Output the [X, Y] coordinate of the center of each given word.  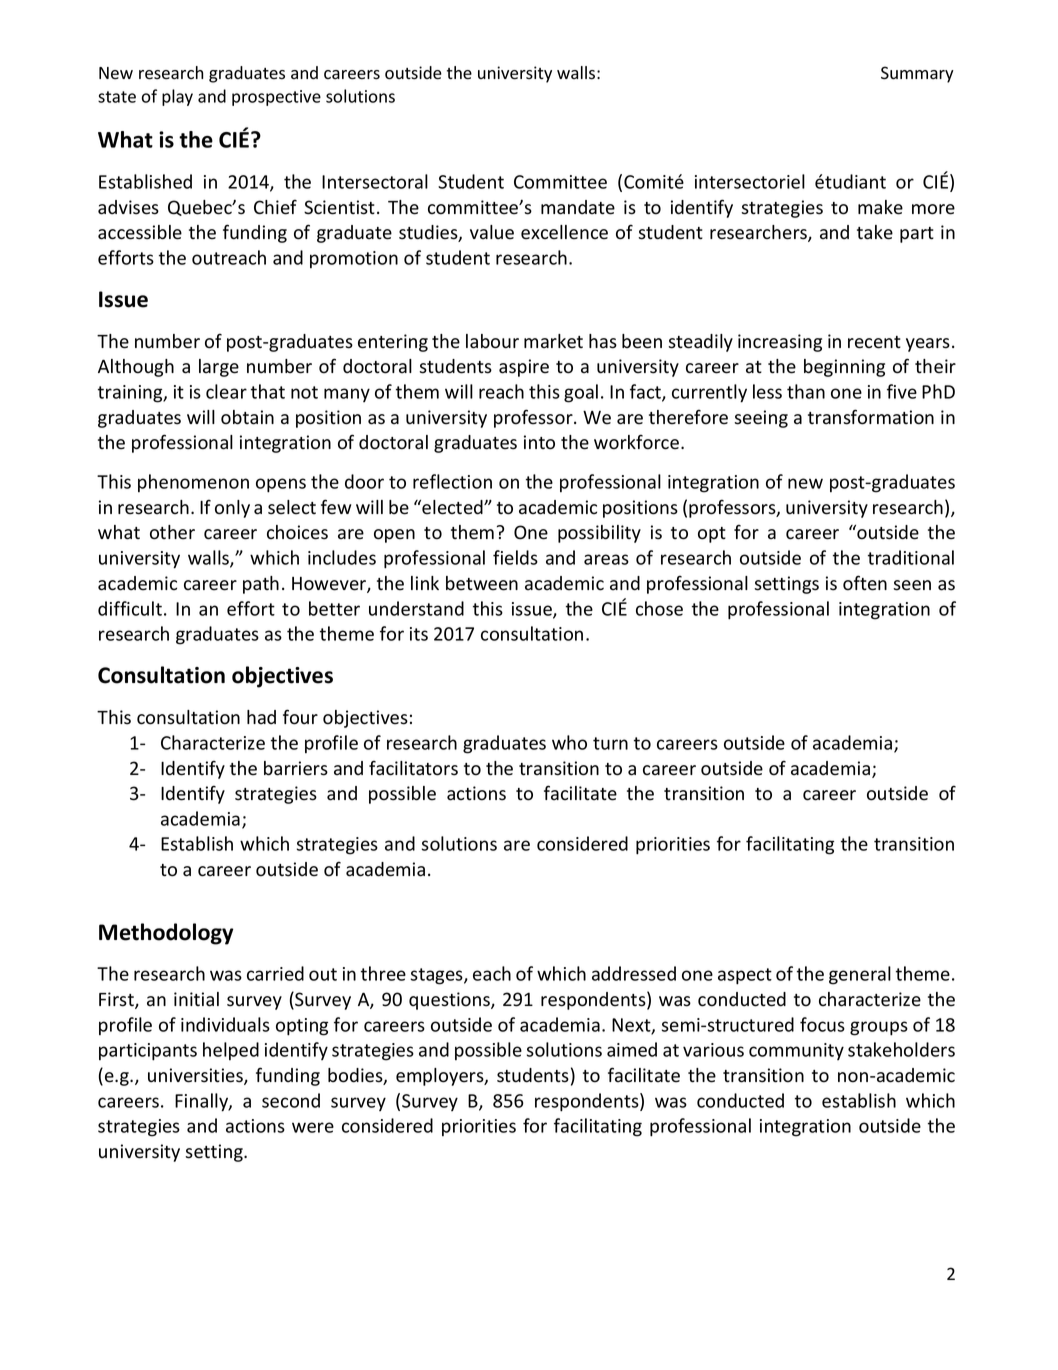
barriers [296, 768]
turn [610, 743]
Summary [917, 74]
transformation [871, 417]
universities [196, 1076]
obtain [247, 417]
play [177, 97]
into [539, 442]
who [569, 742]
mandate [578, 207]
